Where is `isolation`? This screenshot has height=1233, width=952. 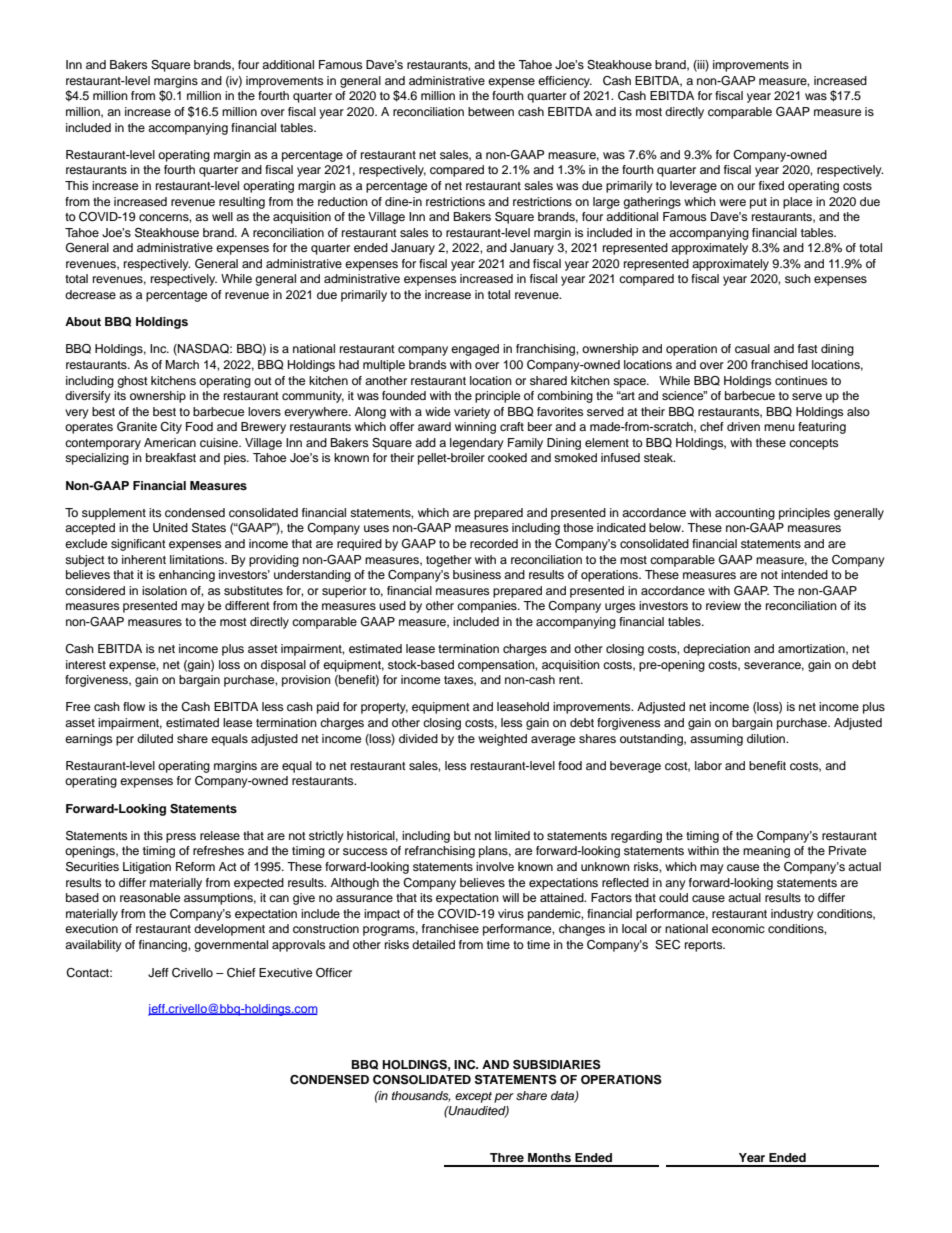
isolation is located at coordinates (164, 590).
